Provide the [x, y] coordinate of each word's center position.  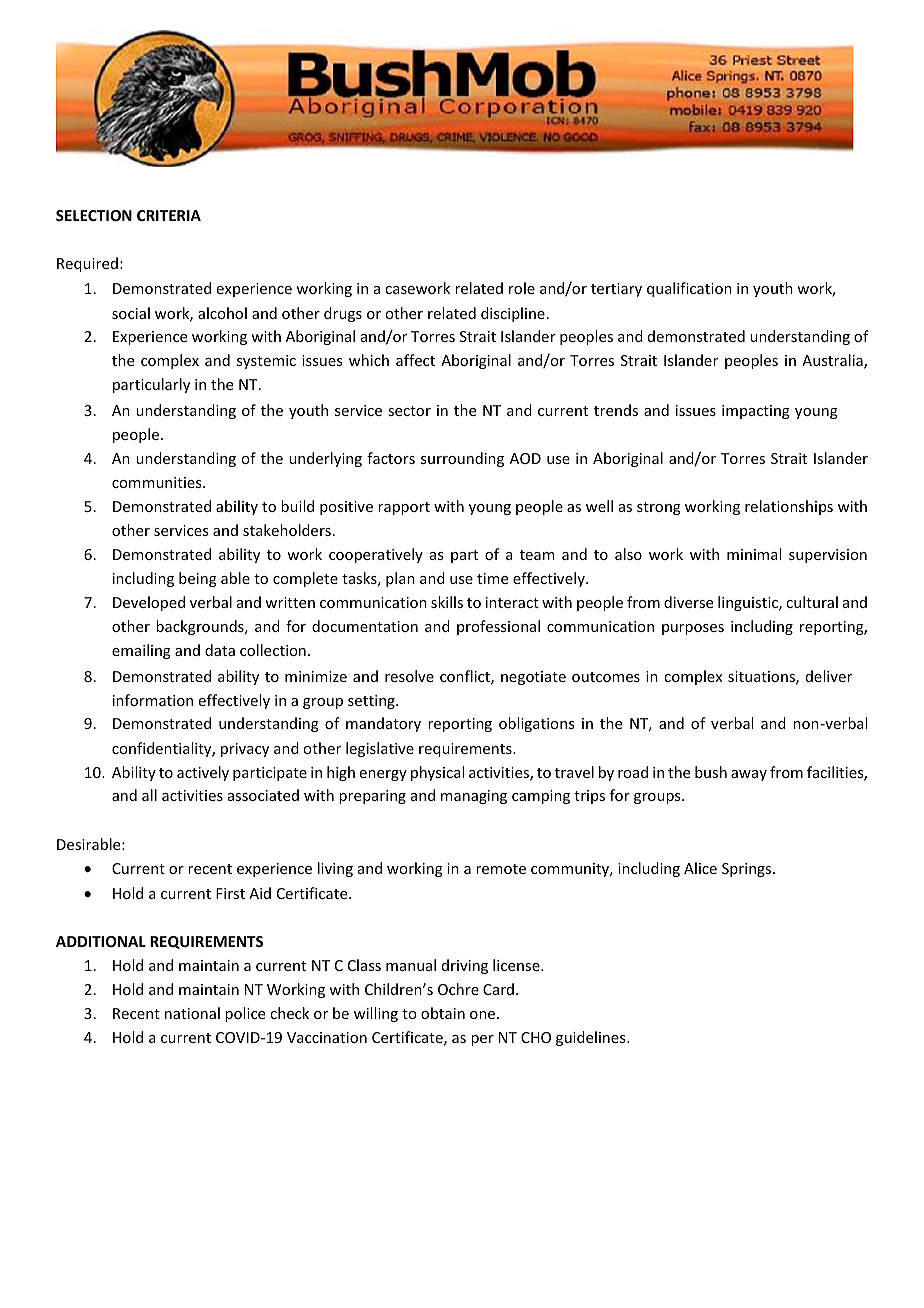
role [522, 288]
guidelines [592, 1038]
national [192, 1013]
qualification [689, 289]
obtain [443, 1013]
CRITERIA [169, 215]
